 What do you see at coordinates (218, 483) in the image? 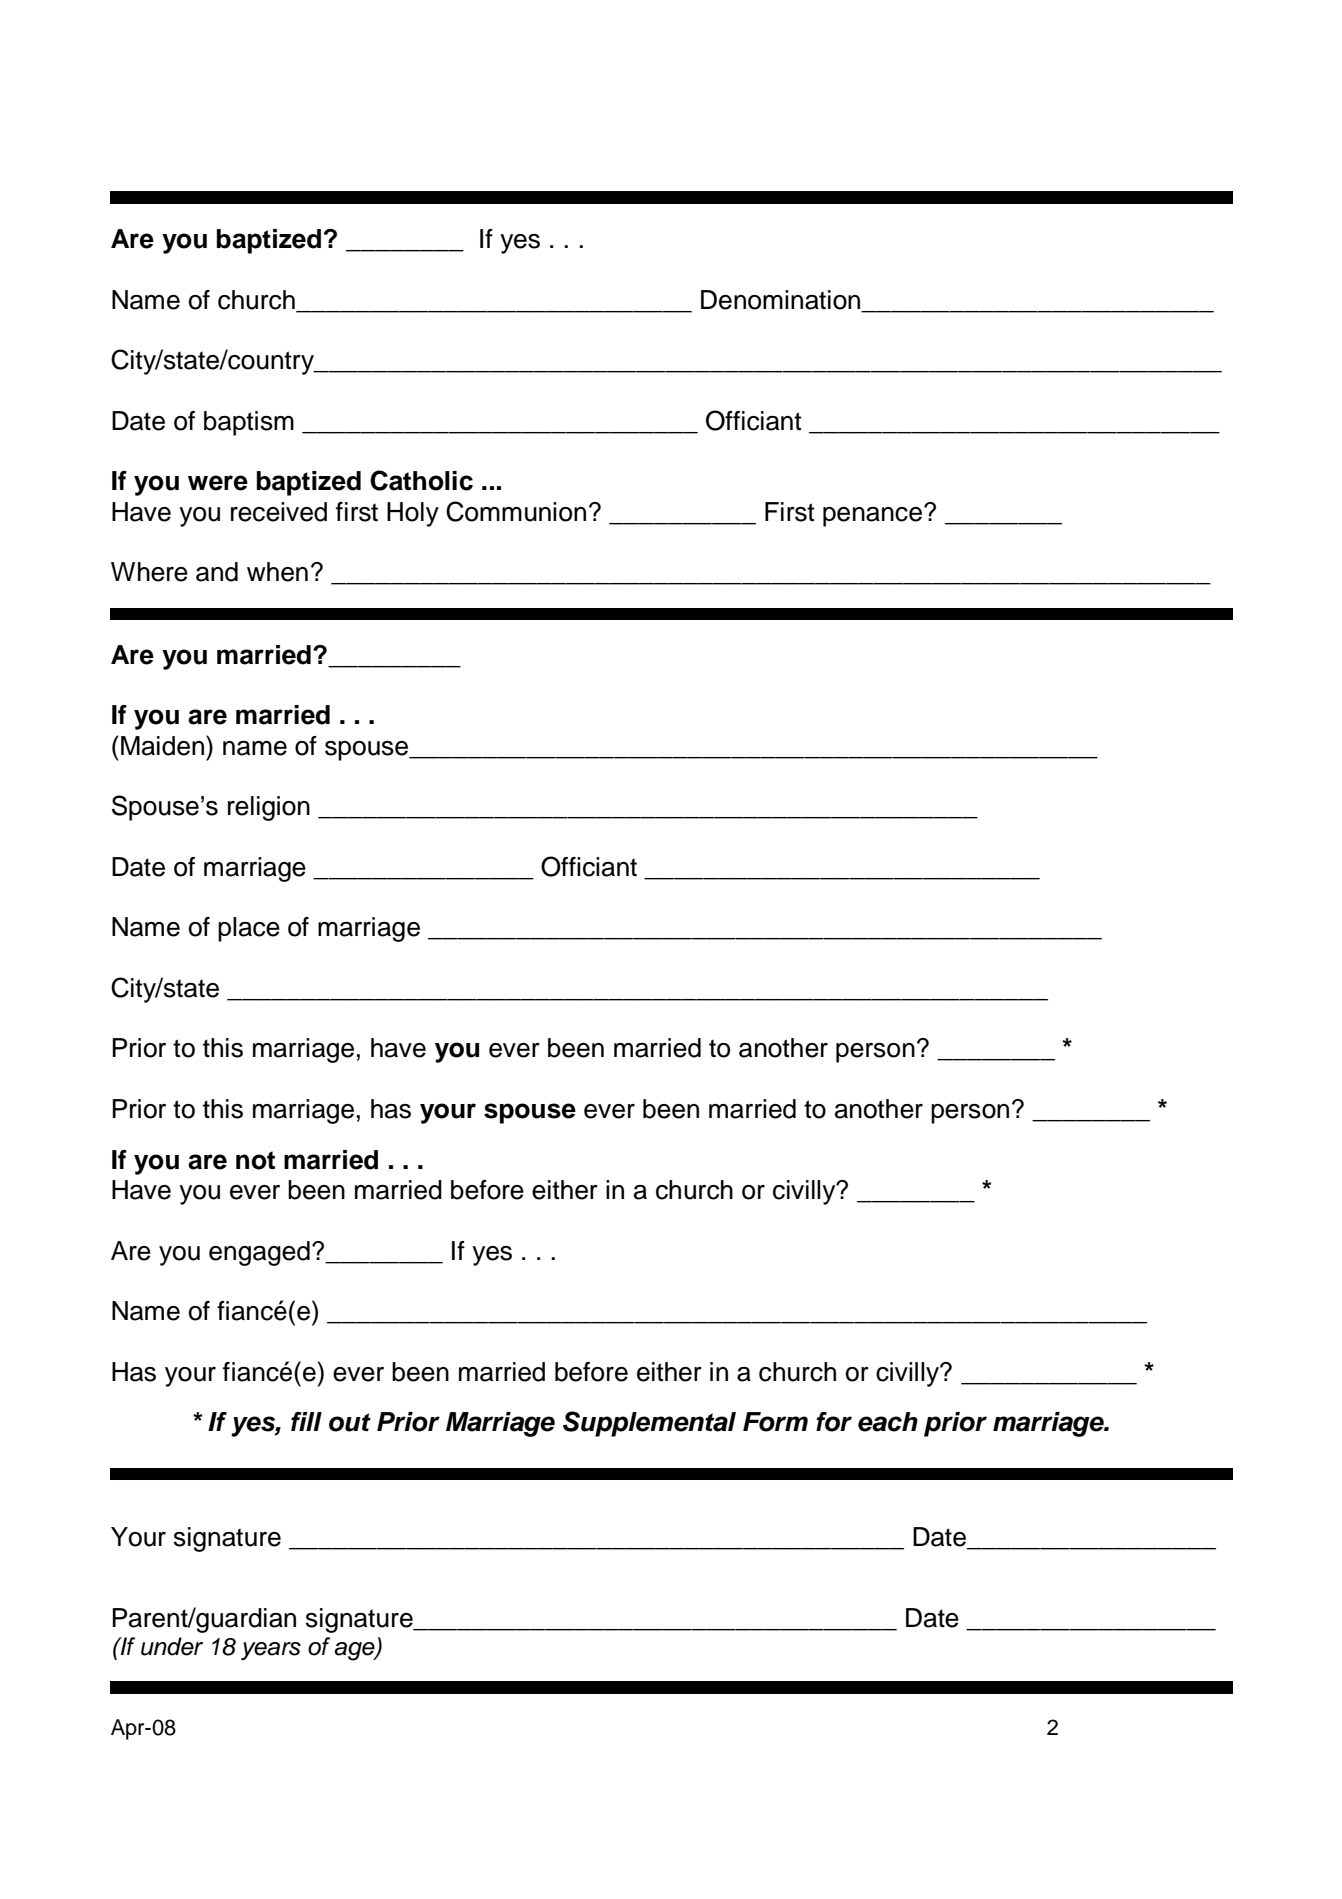
I see `were` at bounding box center [218, 483].
